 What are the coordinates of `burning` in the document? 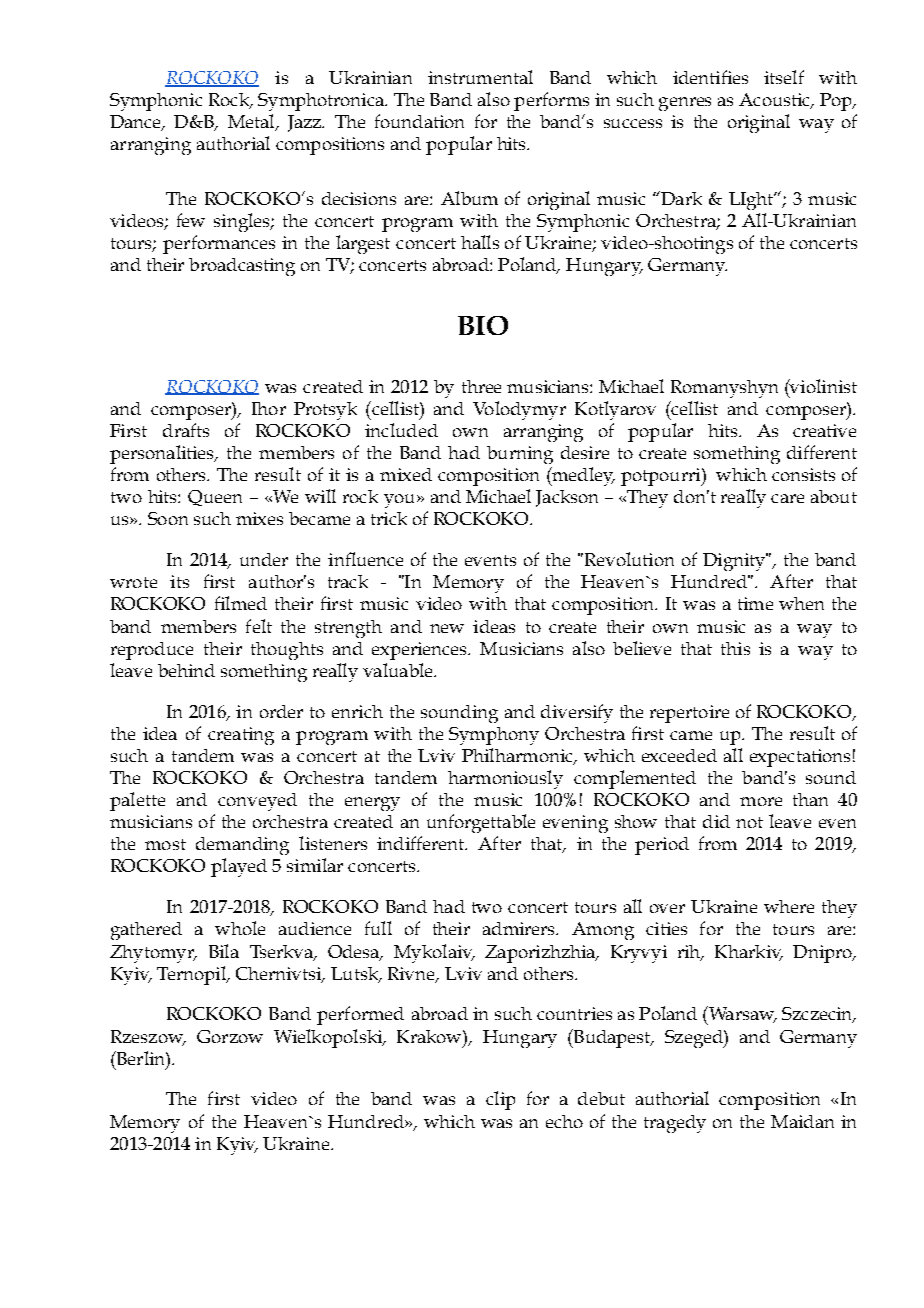 It's located at (520, 455).
